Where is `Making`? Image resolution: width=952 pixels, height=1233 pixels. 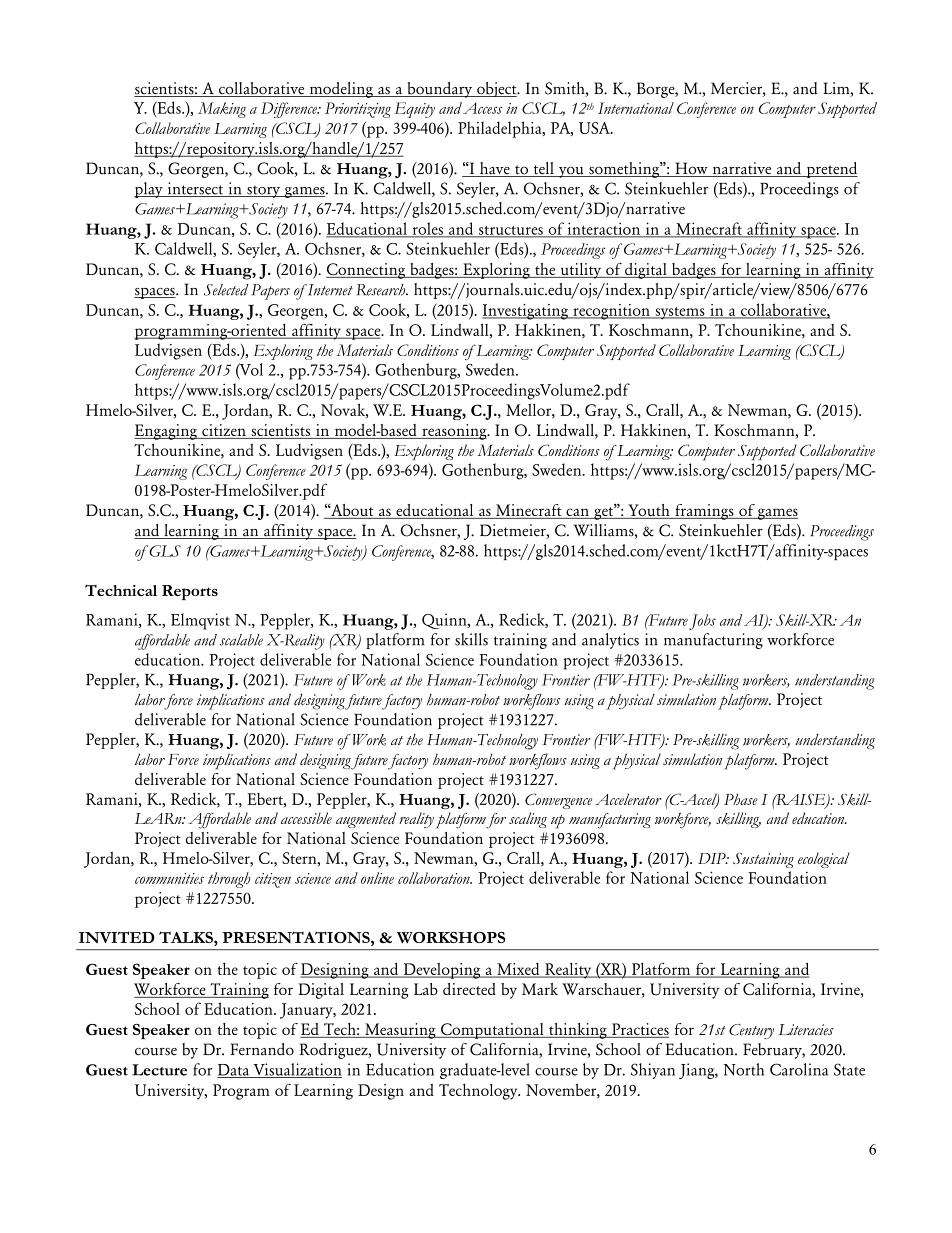
Making is located at coordinates (222, 110).
